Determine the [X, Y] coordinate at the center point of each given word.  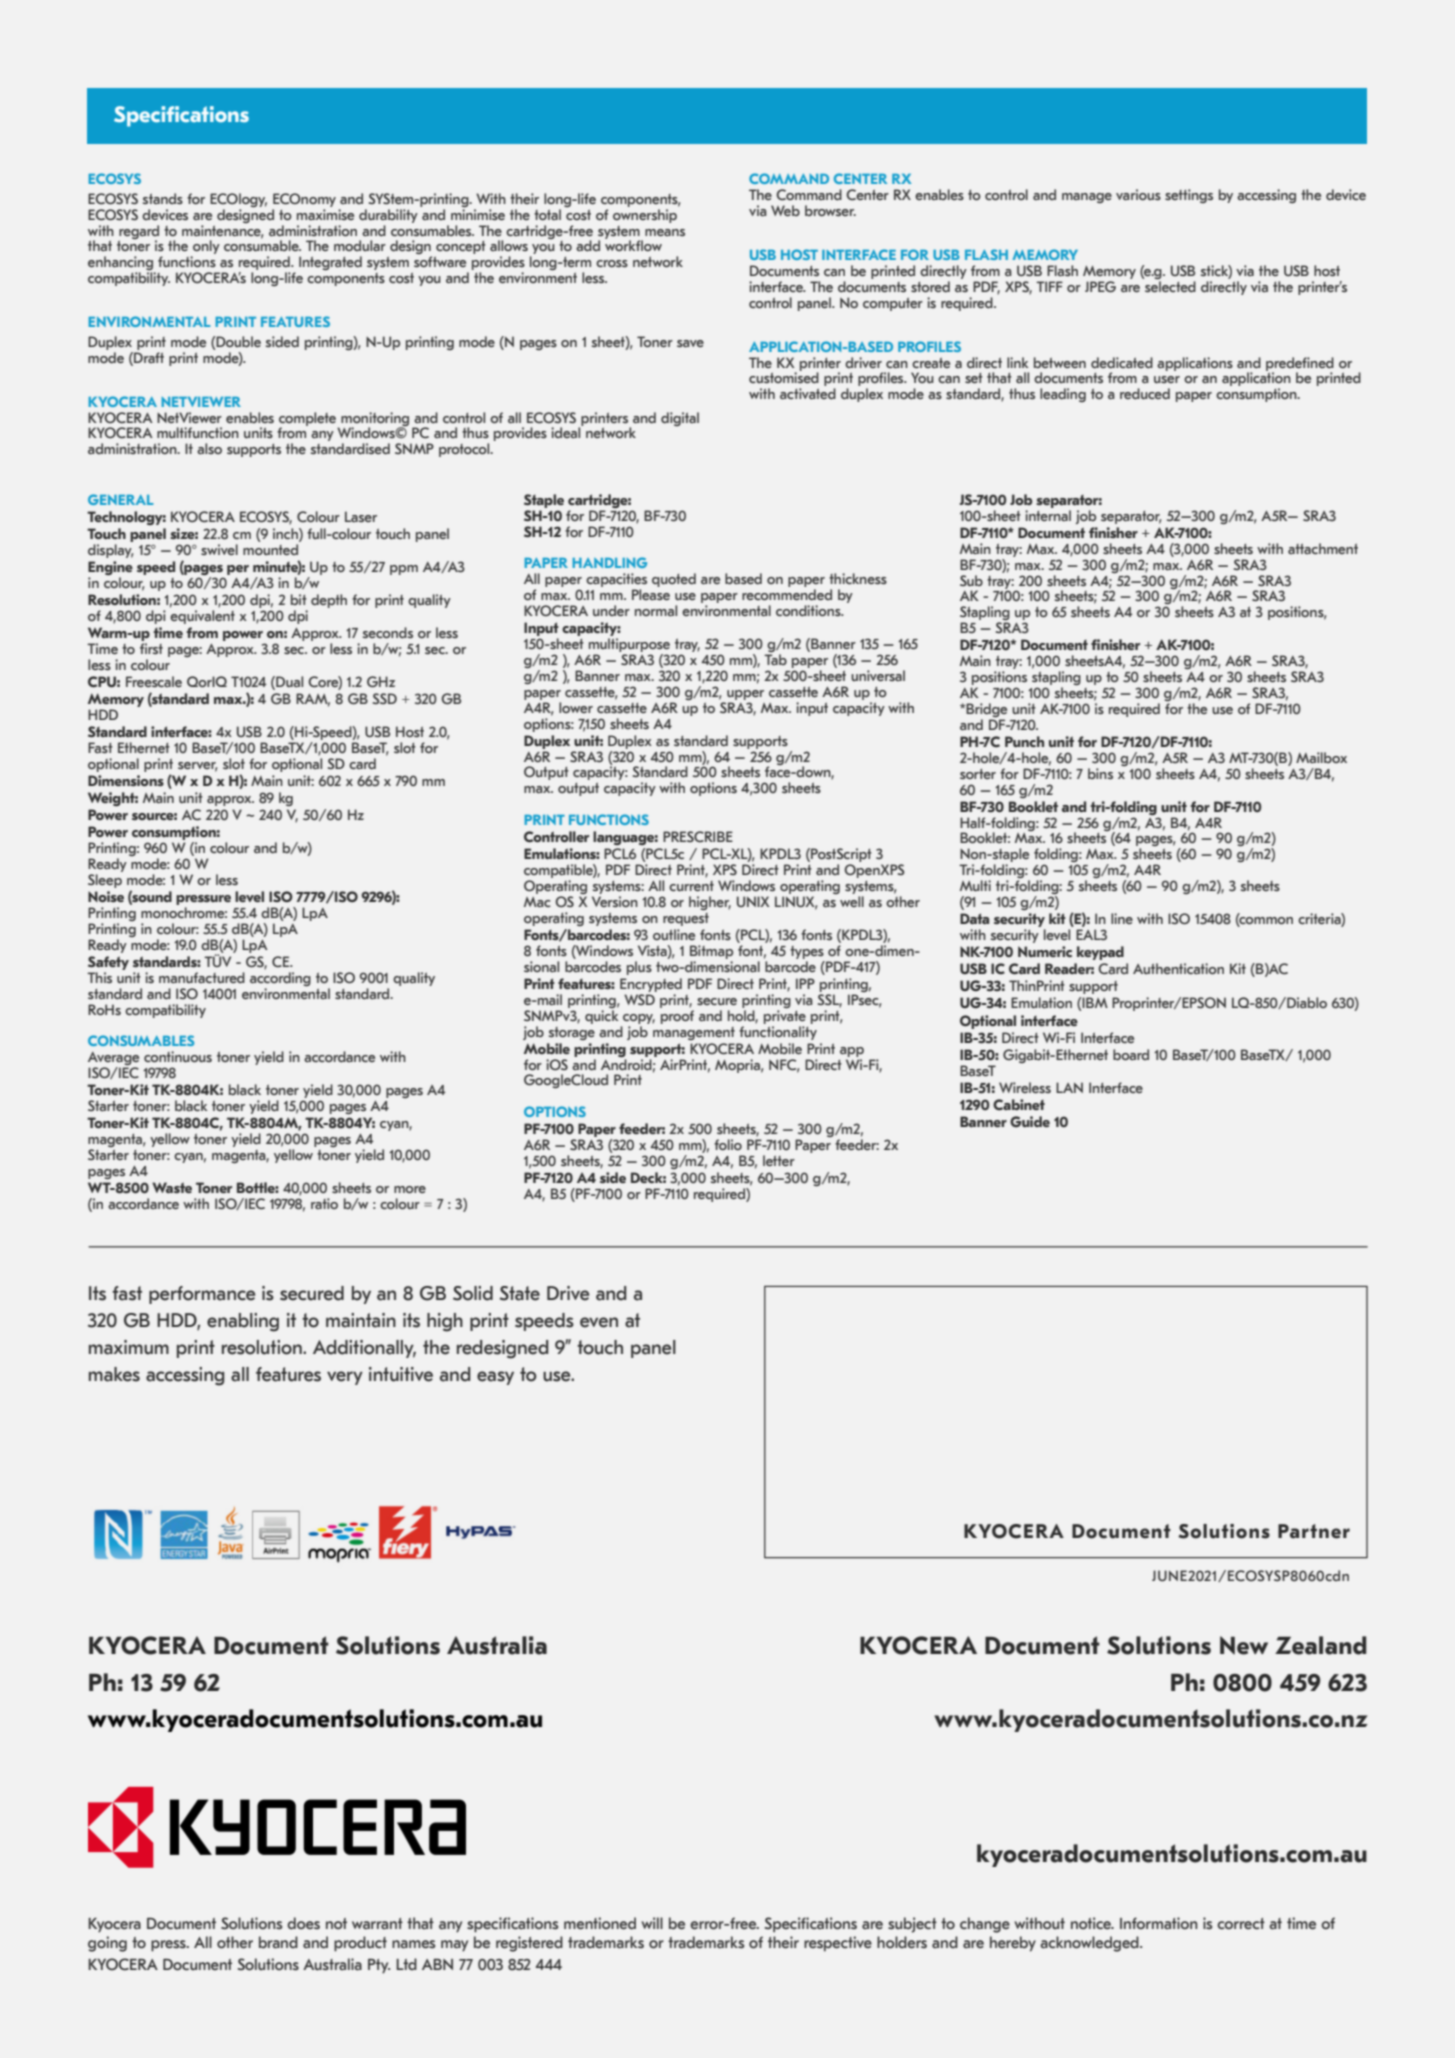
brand [278, 1942]
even [599, 1322]
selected [1170, 286]
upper [745, 695]
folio [728, 1144]
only [205, 248]
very [345, 1378]
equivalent [202, 617]
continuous [178, 1056]
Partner [1314, 1531]
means [665, 232]
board [1131, 1054]
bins [1100, 773]
